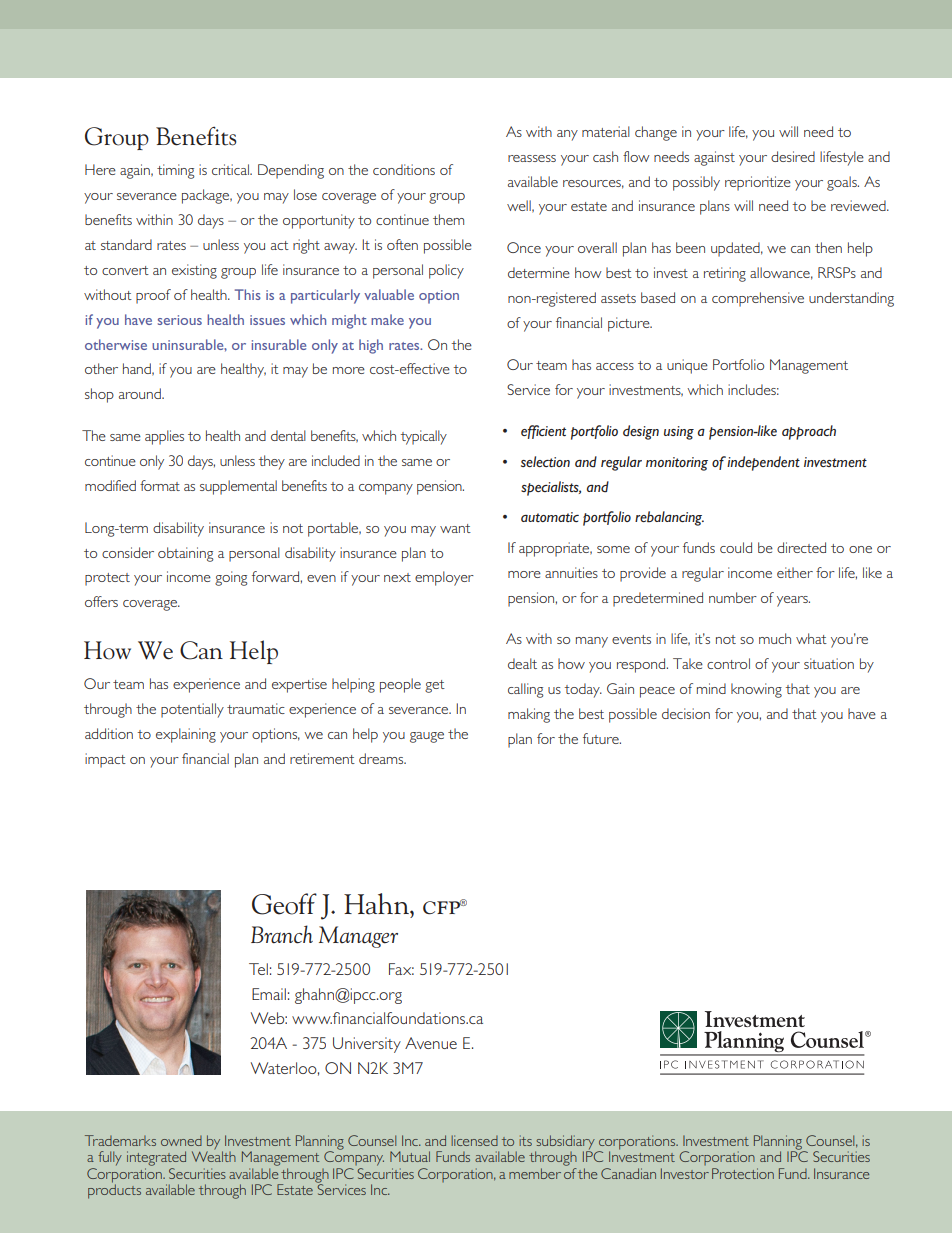 This screenshot has height=1233, width=952. I want to click on dreams, so click(382, 758).
